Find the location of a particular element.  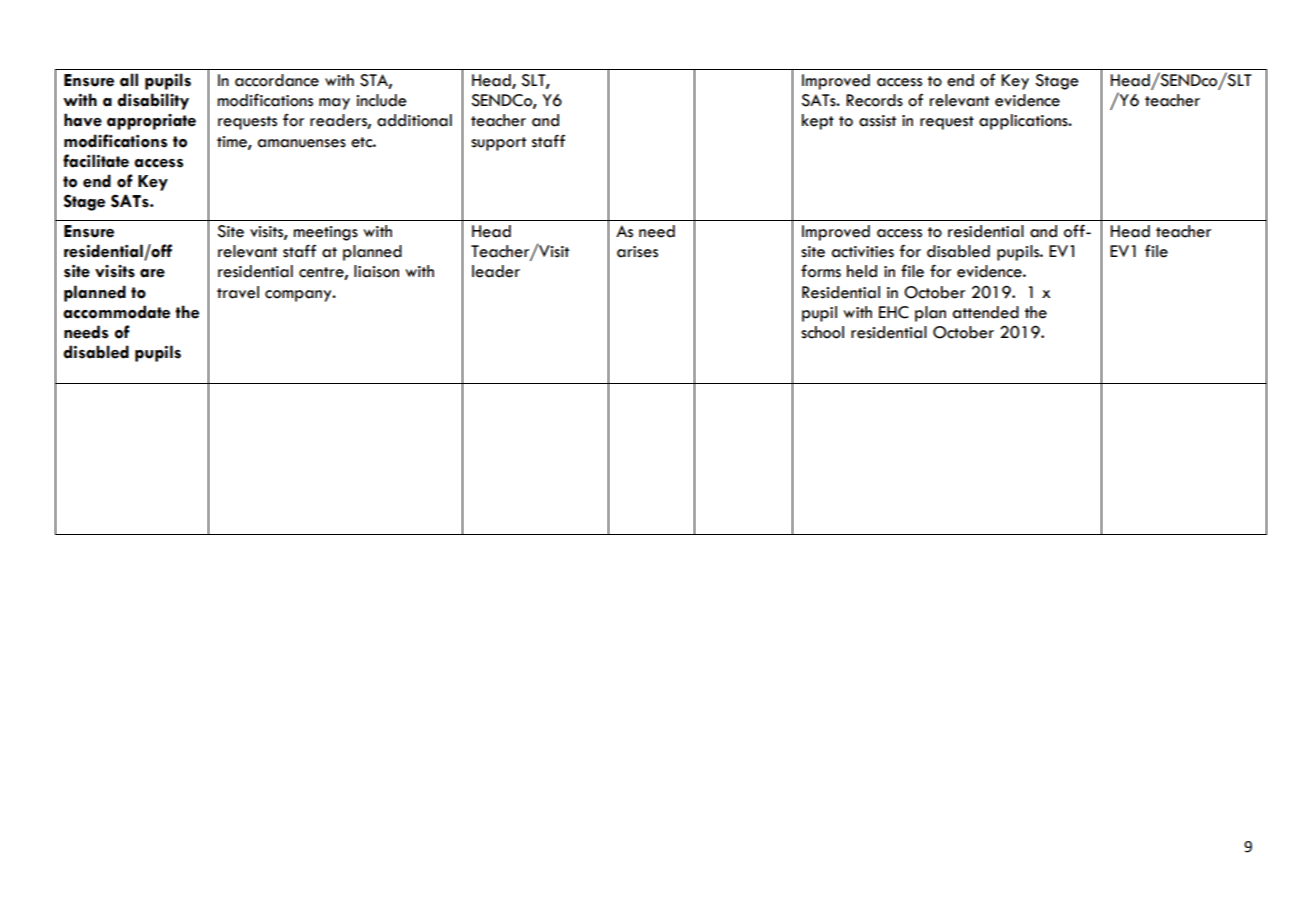

Records is located at coordinates (874, 100).
